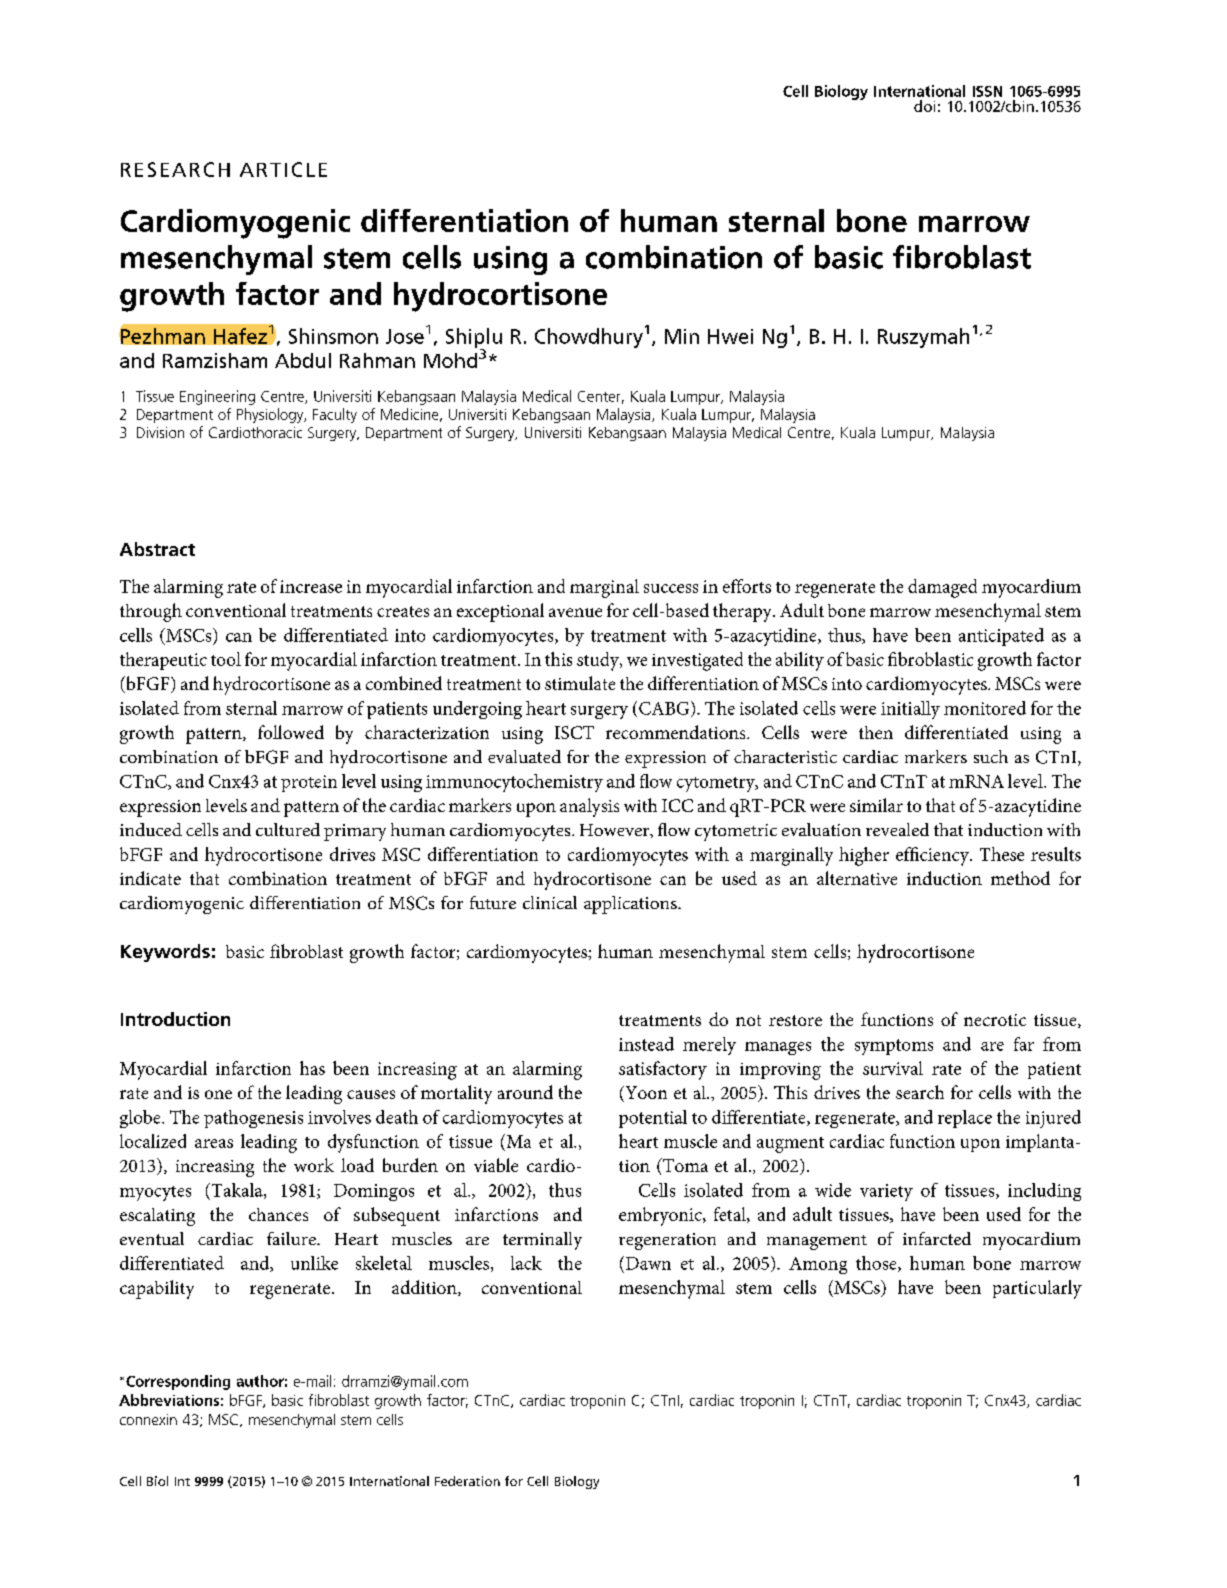 Image resolution: width=1227 pixels, height=1588 pixels. Describe the element at coordinates (377, 360) in the document. I see `Rahman` at that location.
